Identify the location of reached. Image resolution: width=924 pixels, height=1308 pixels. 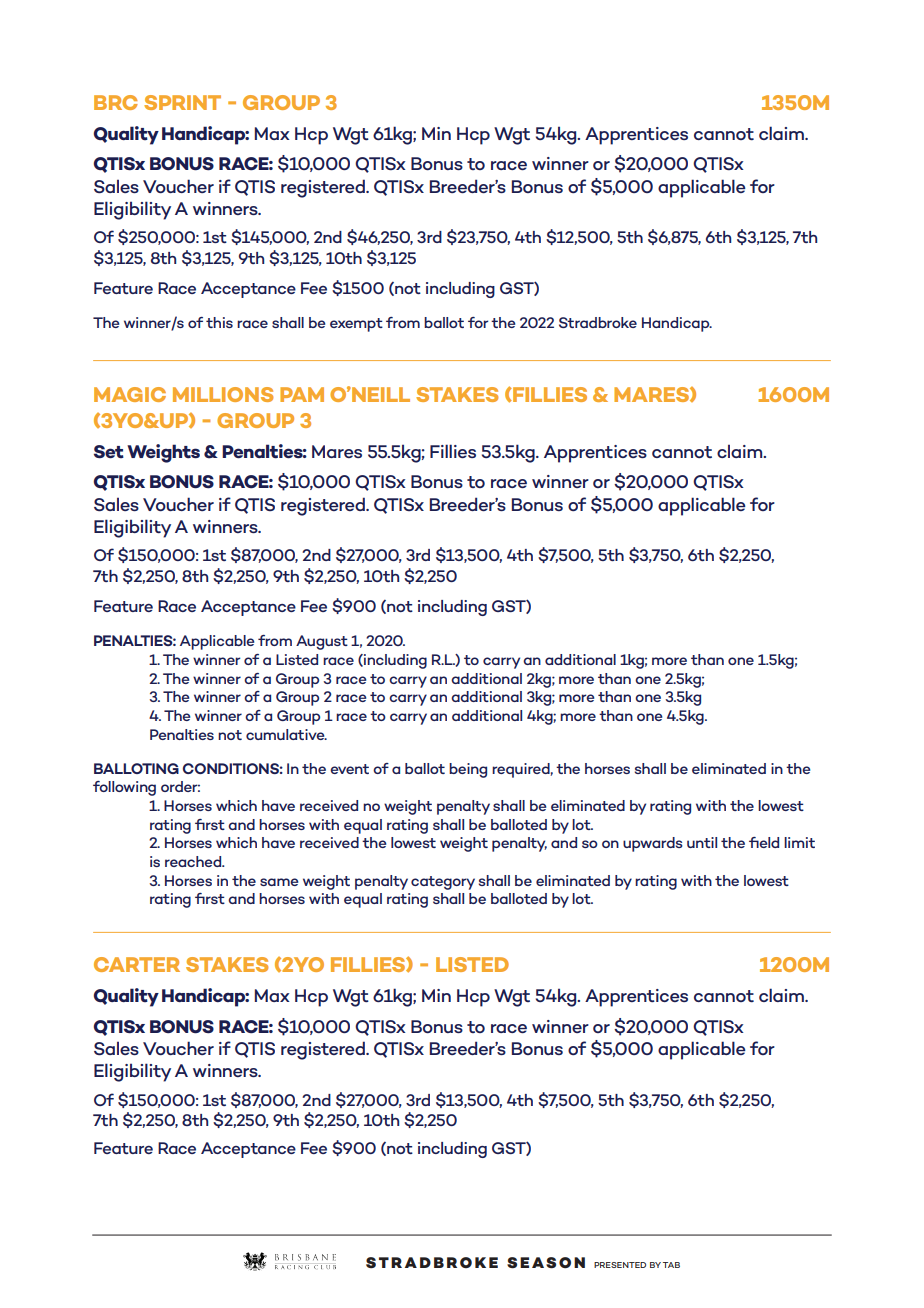
(194, 861).
